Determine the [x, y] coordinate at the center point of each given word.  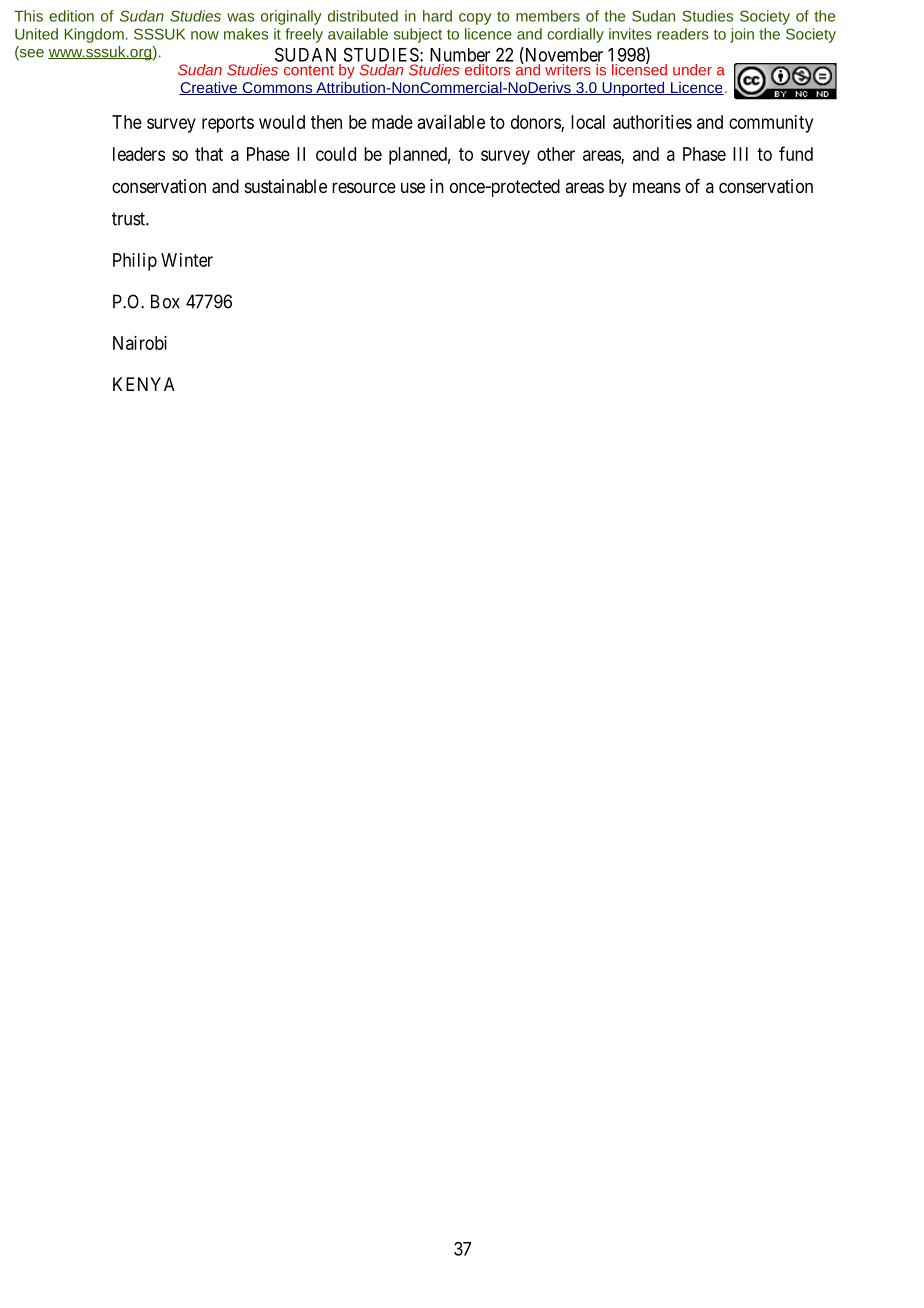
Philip [135, 262]
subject [418, 35]
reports [228, 124]
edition [71, 16]
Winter [187, 260]
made [392, 122]
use [413, 187]
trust [129, 219]
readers [683, 34]
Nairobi [140, 343]
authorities [652, 122]
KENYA [144, 384]
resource [364, 187]
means [657, 188]
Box [165, 301]
